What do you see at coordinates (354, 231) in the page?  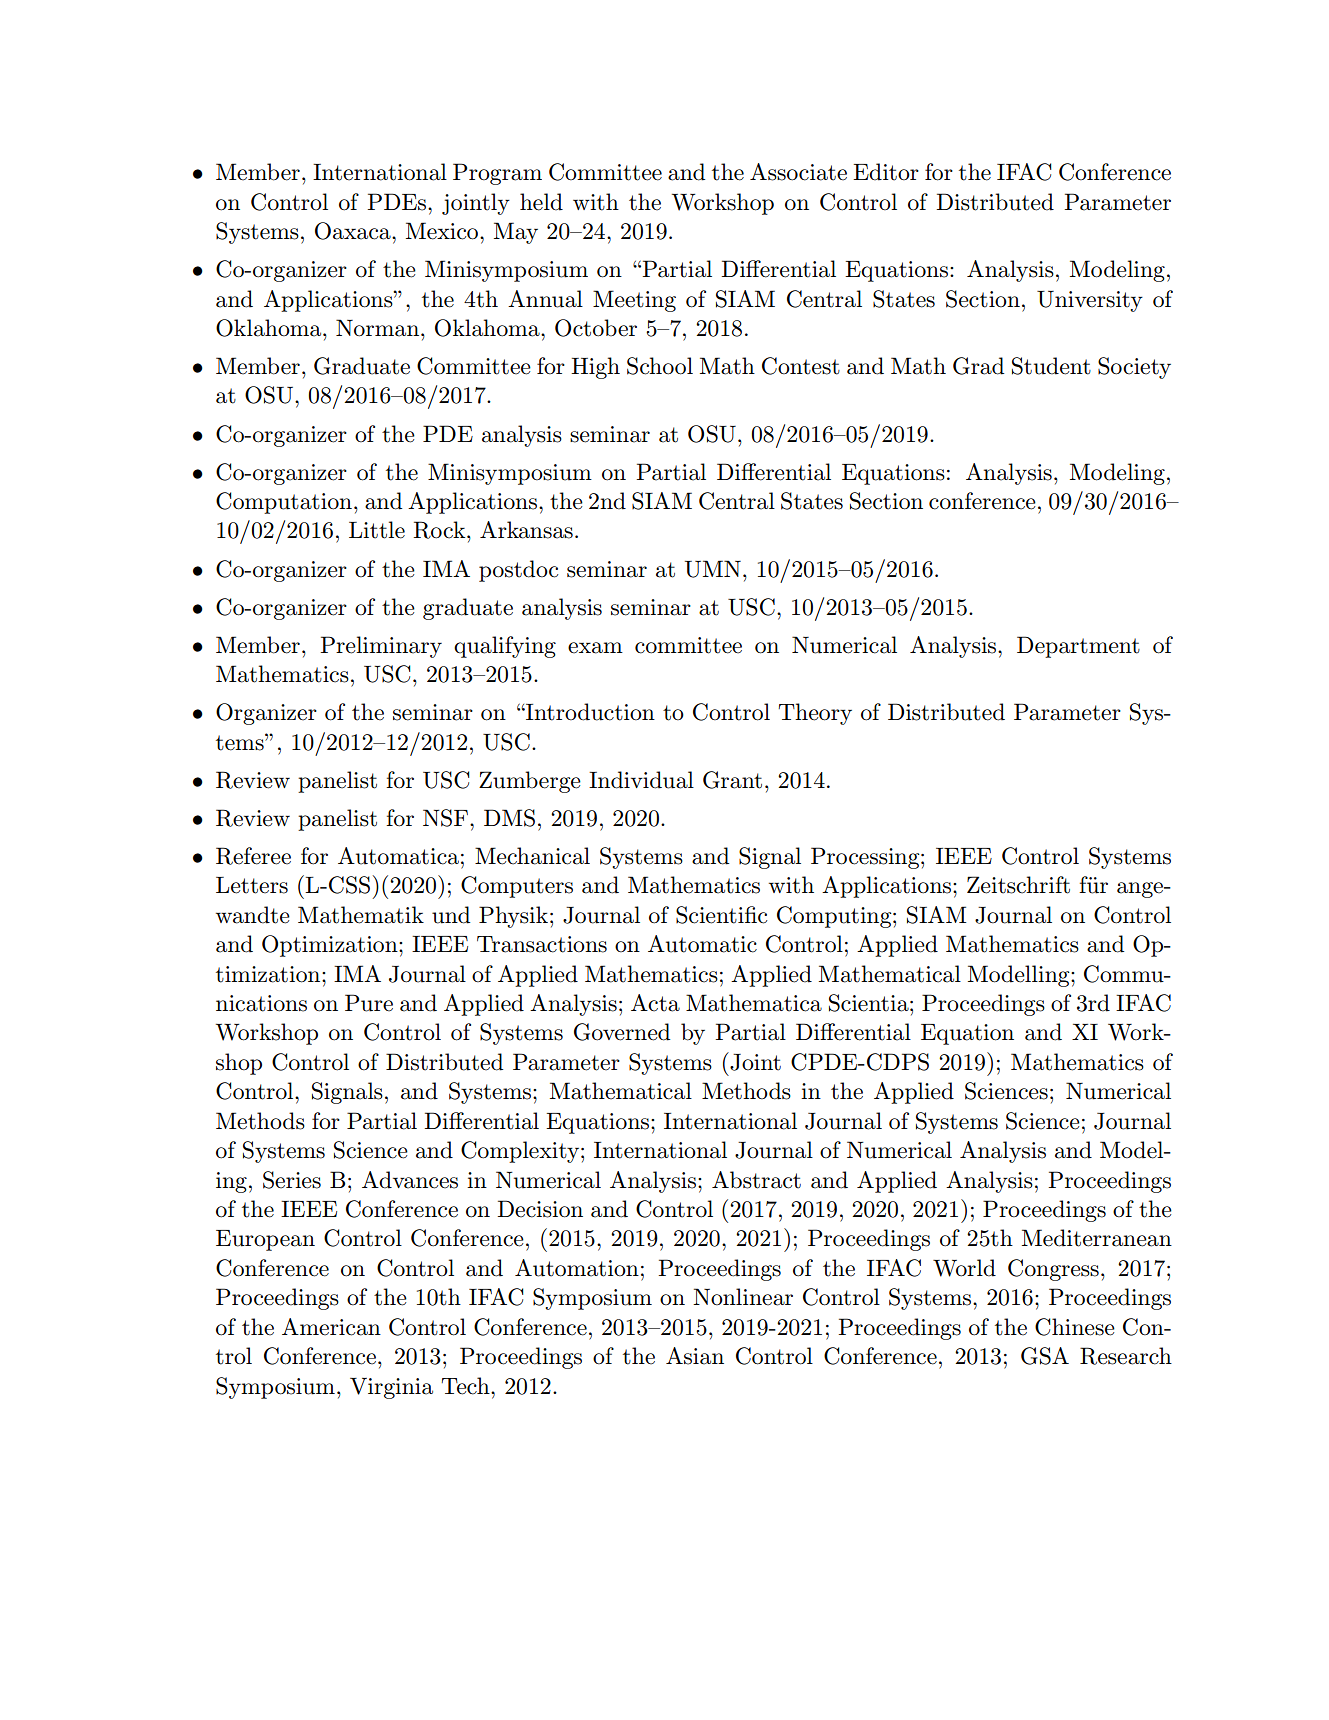 I see `Oaxaca` at bounding box center [354, 231].
